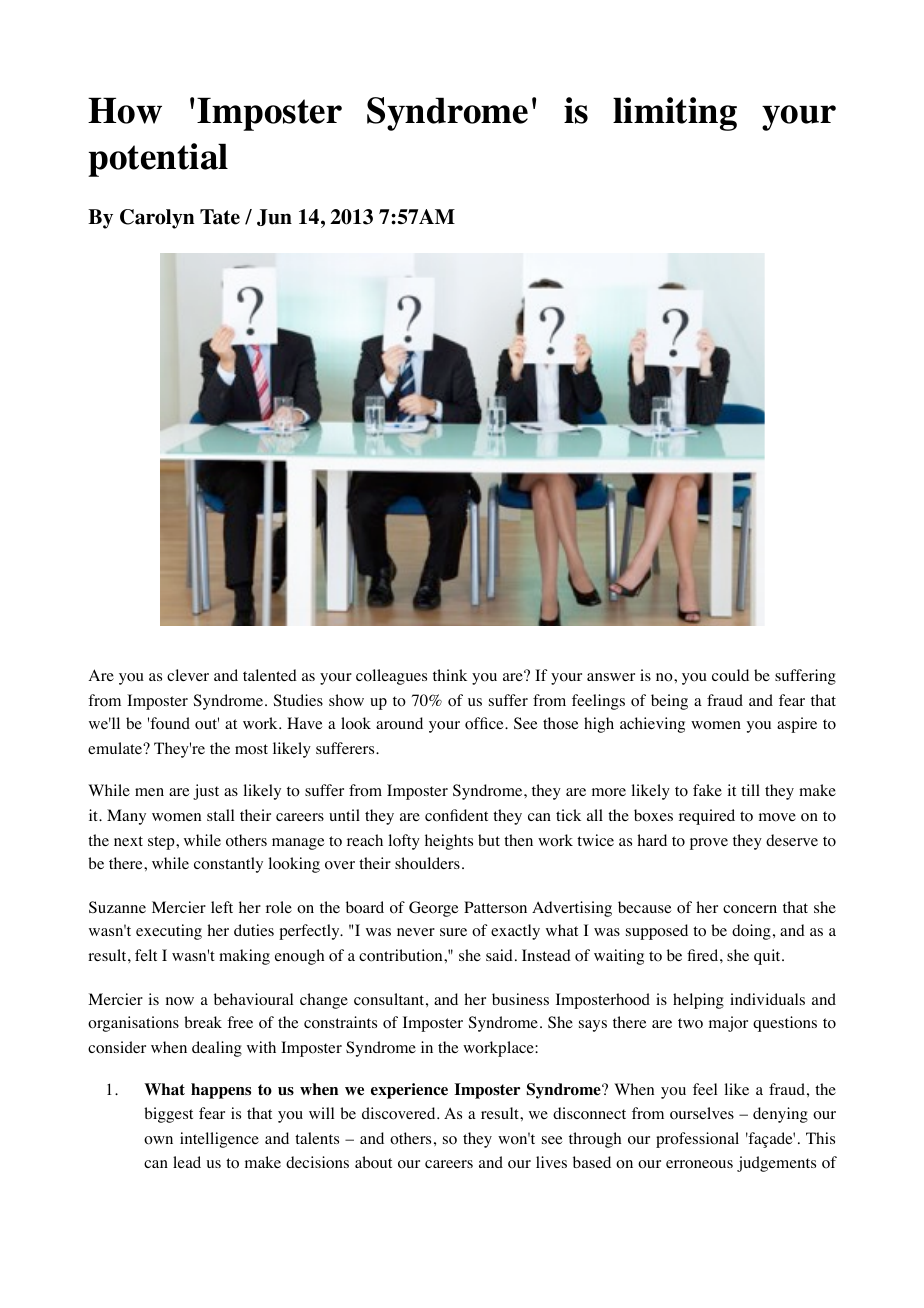 This document has height=1308, width=924. Describe the element at coordinates (409, 1091) in the document. I see `experience` at that location.
